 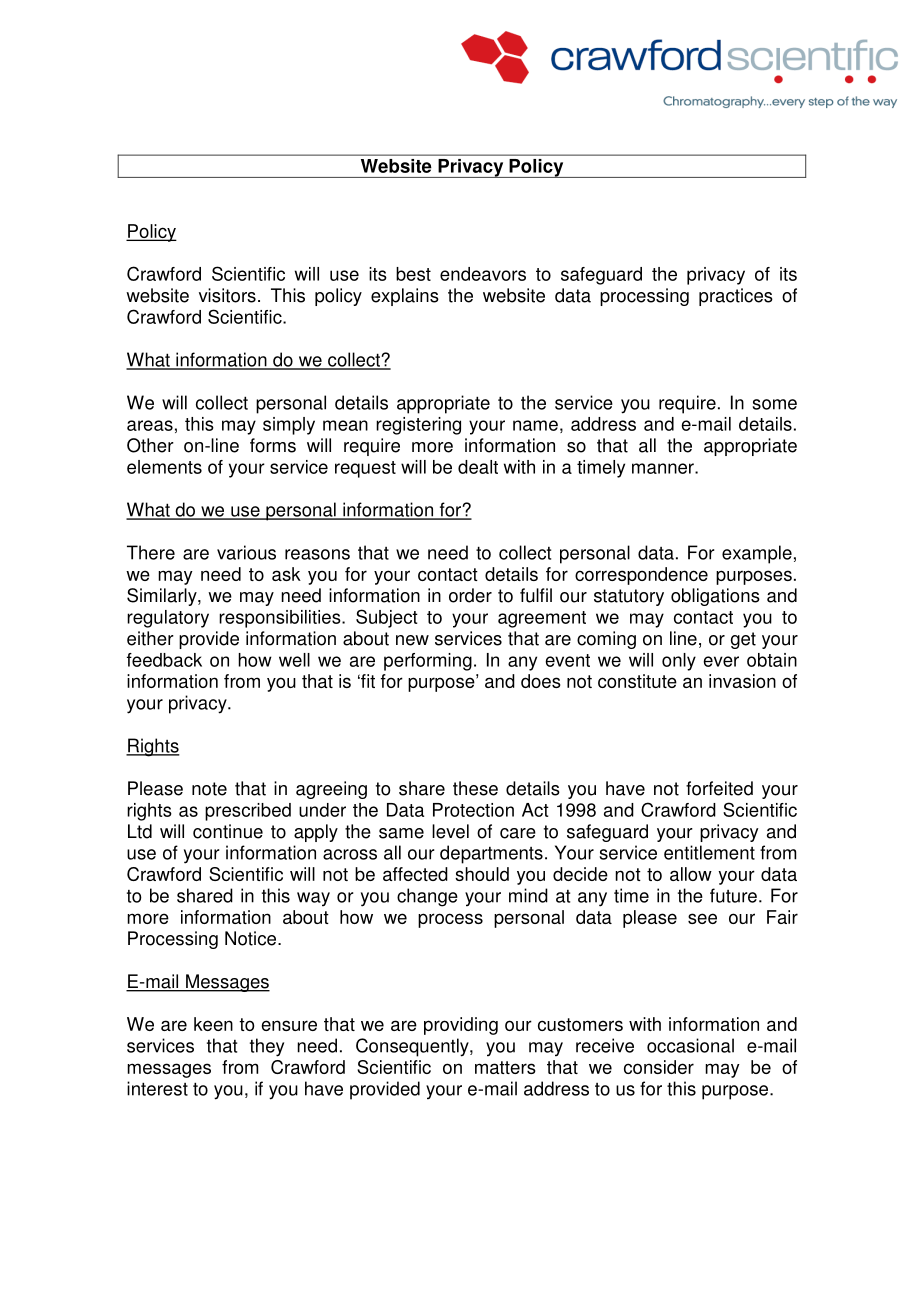 I want to click on they, so click(x=267, y=1047).
